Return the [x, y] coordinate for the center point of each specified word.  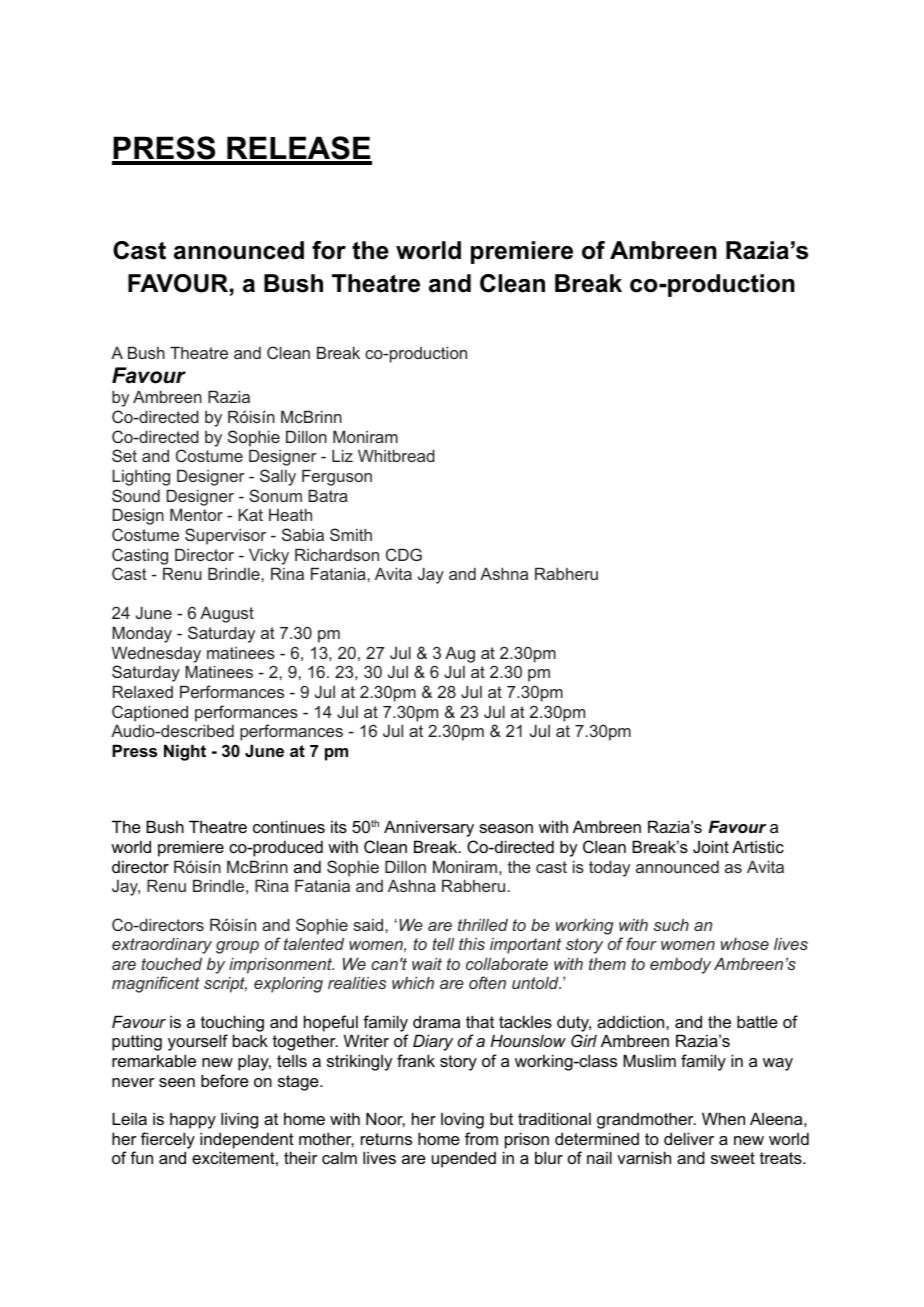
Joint [711, 846]
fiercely [168, 1140]
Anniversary [429, 828]
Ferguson [337, 477]
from [481, 1138]
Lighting [141, 477]
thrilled [483, 924]
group [237, 947]
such [671, 924]
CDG [404, 554]
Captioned [150, 713]
